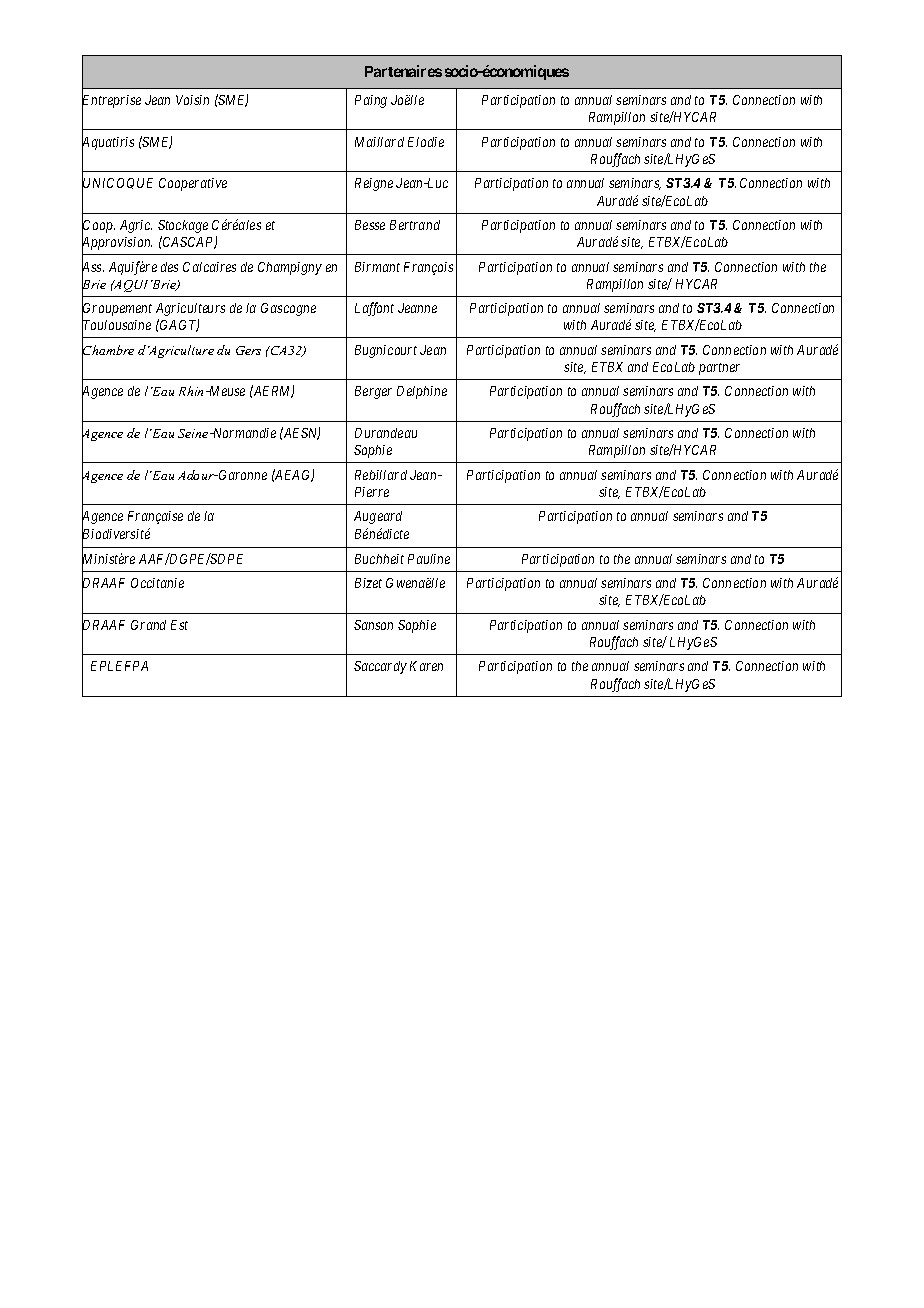 The image size is (924, 1308). What do you see at coordinates (373, 392) in the screenshot?
I see `Berger` at bounding box center [373, 392].
